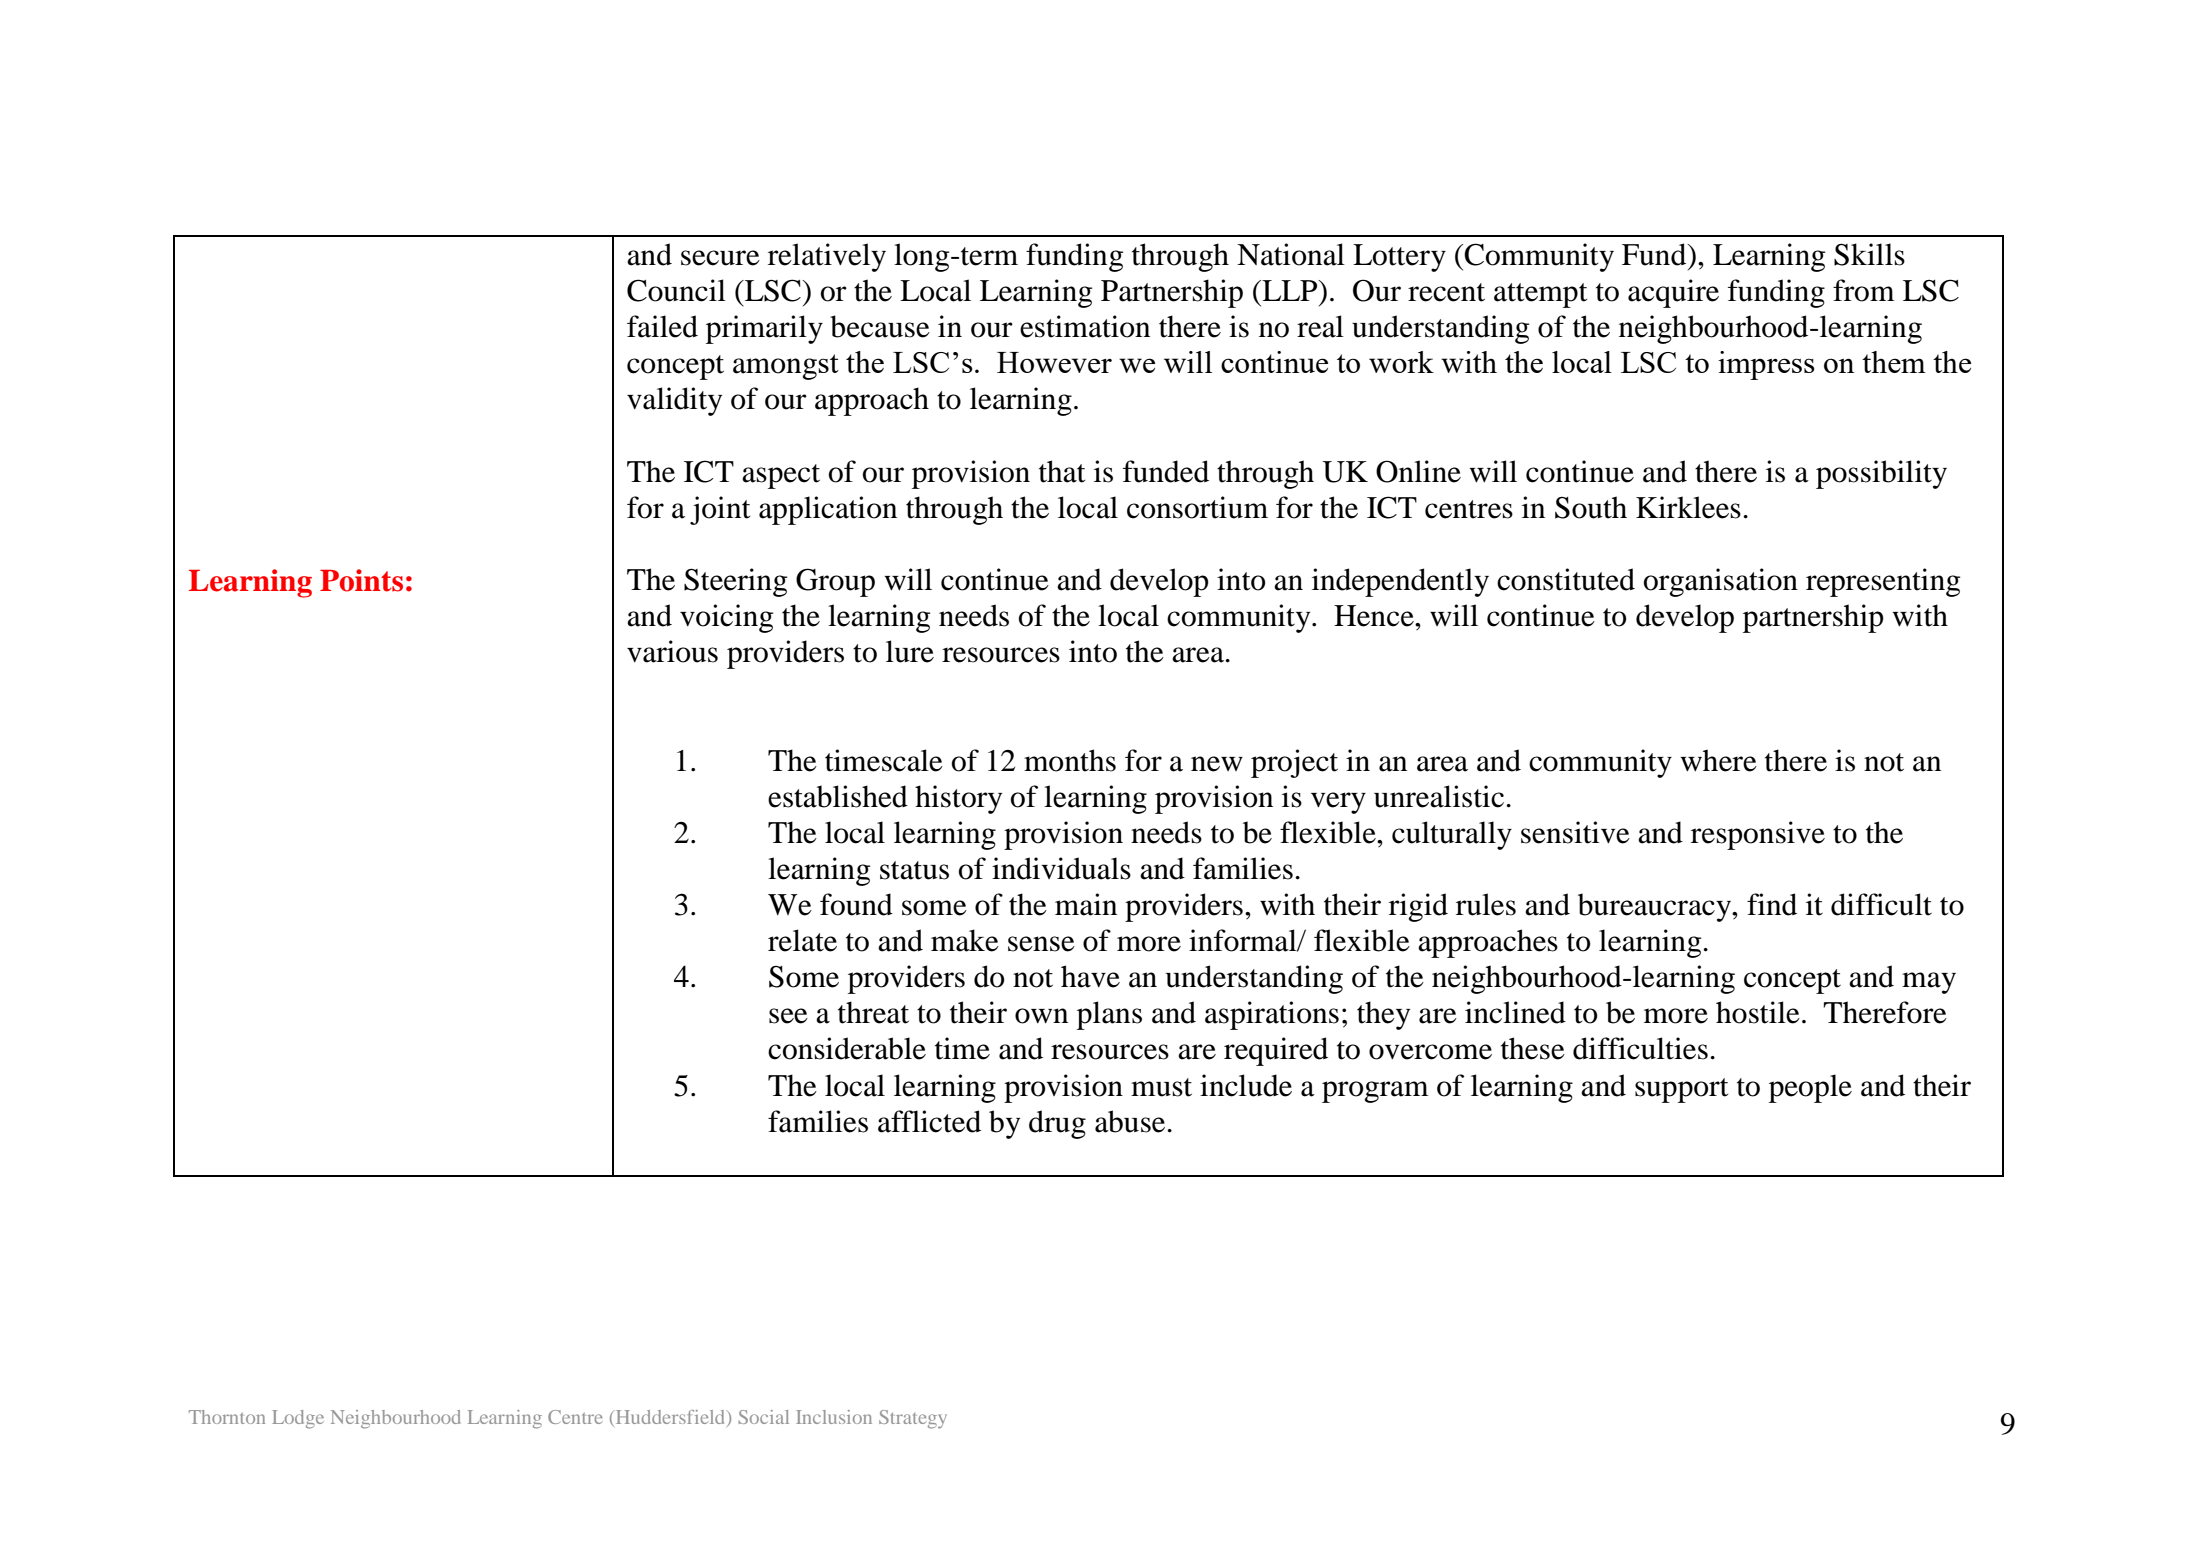 The width and height of the screenshot is (2204, 1558). Describe the element at coordinates (1085, 326) in the screenshot. I see `estimation` at that location.
